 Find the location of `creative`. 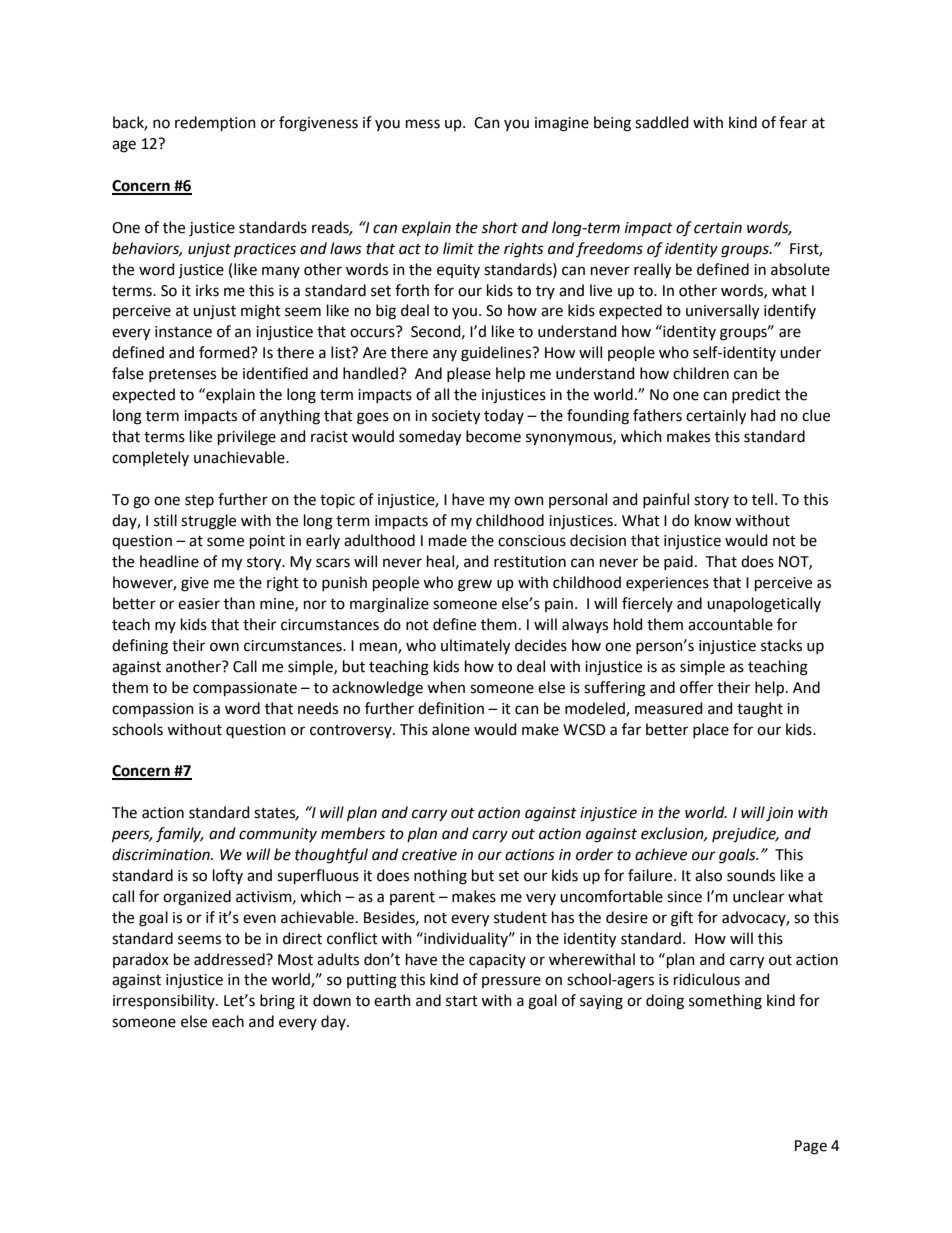

creative is located at coordinates (429, 855).
